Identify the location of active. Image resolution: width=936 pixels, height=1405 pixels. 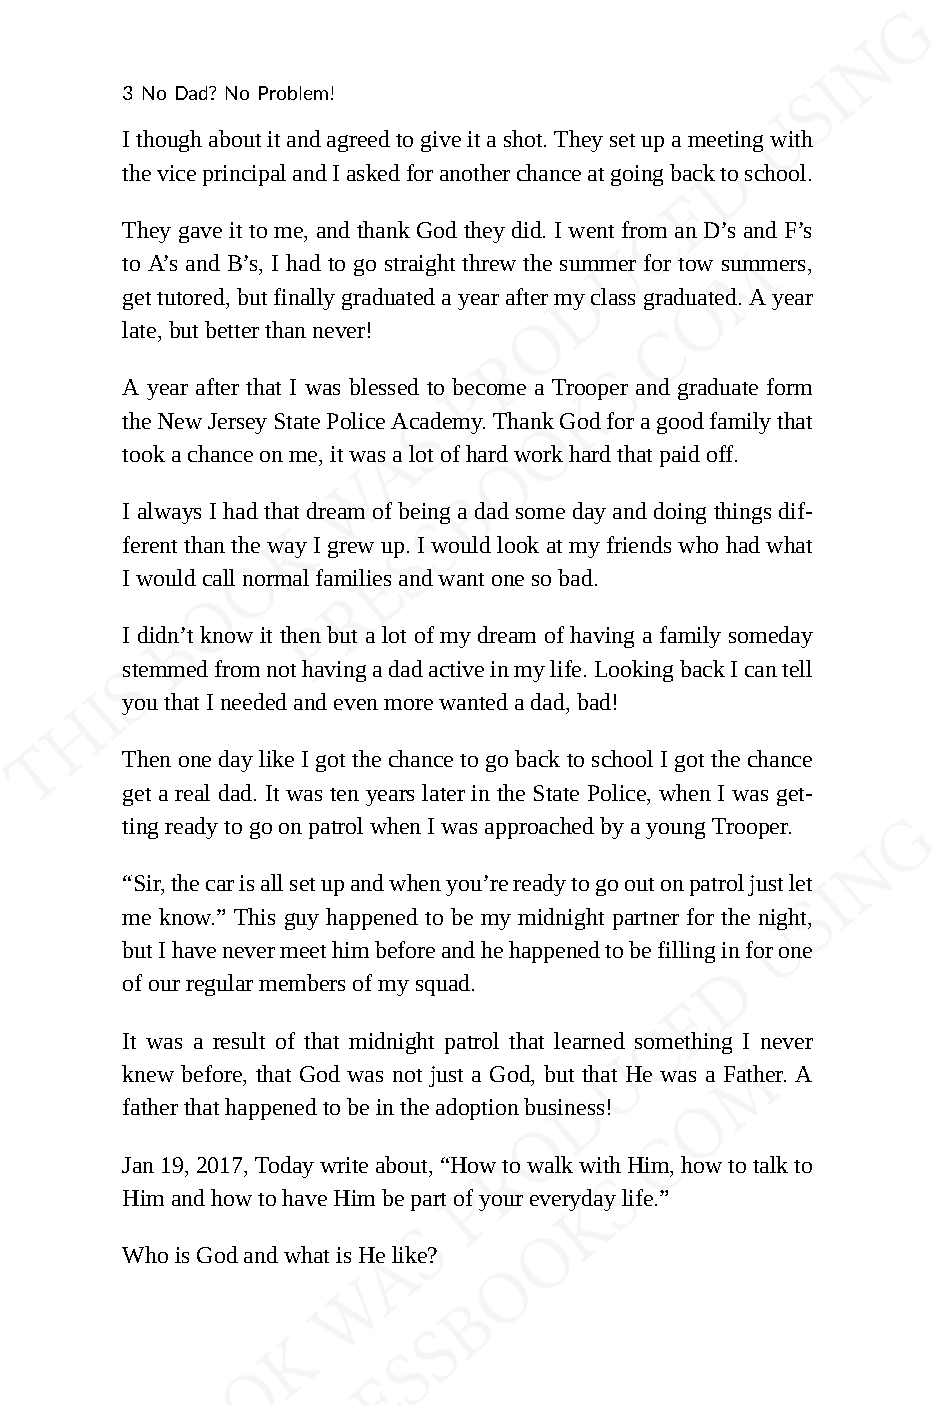
(456, 669).
